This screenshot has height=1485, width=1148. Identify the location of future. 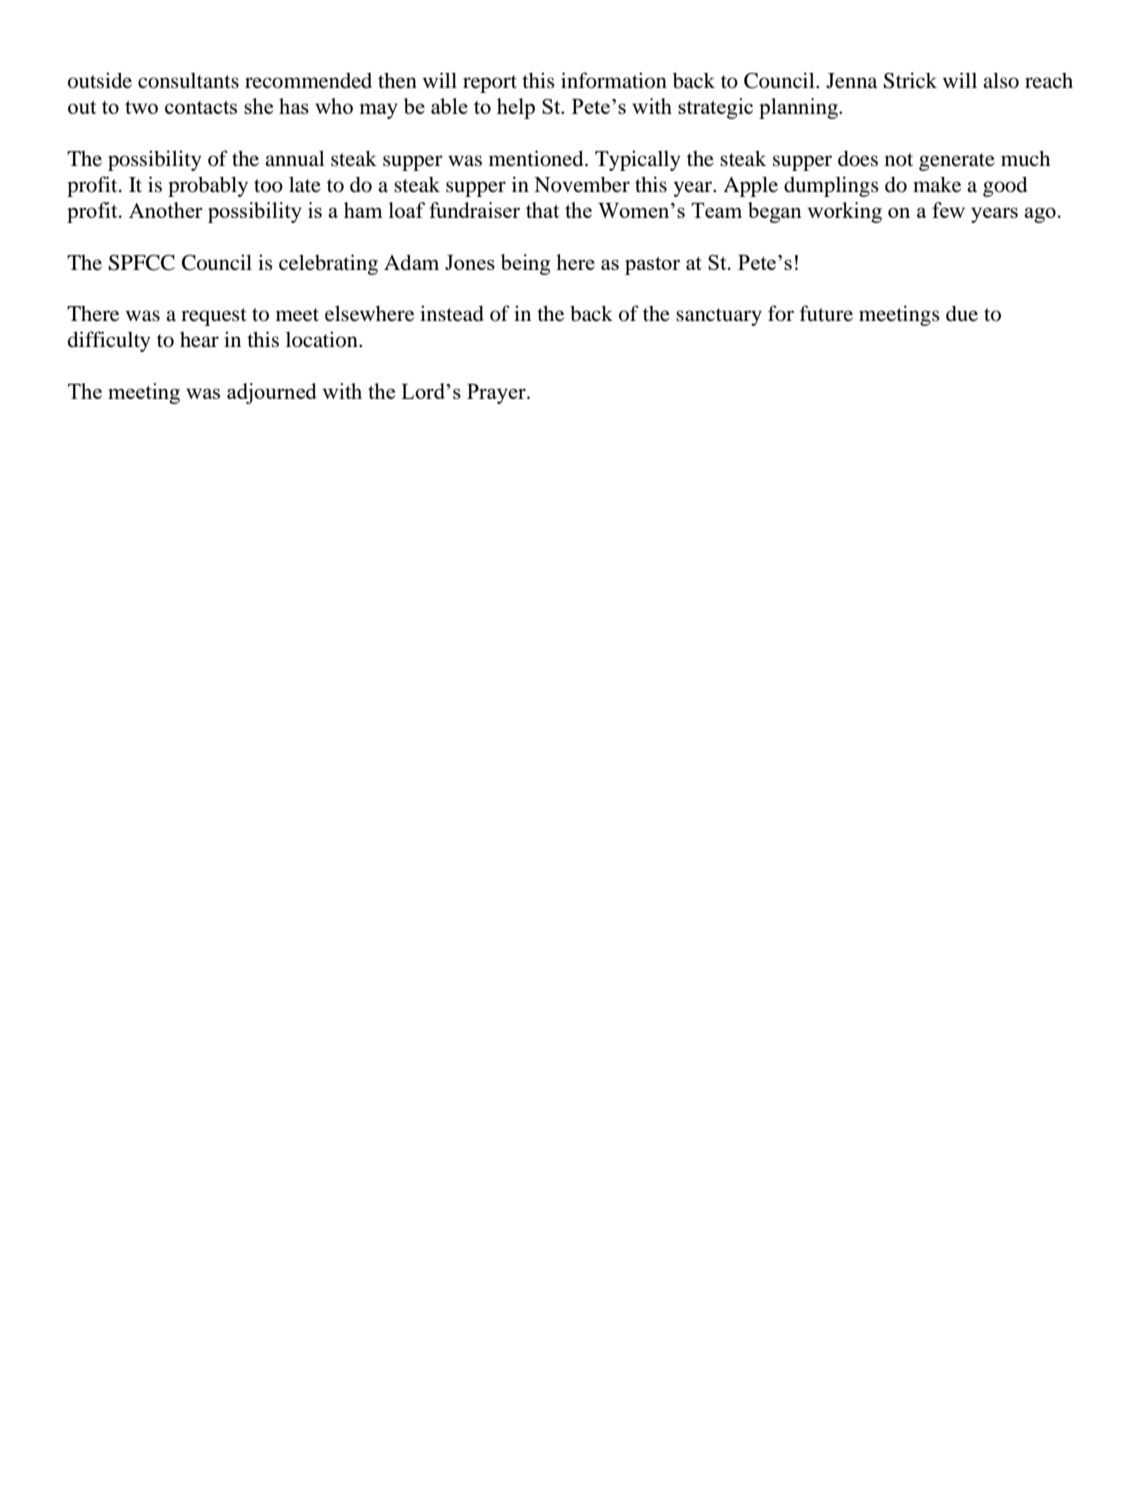
(826, 313).
